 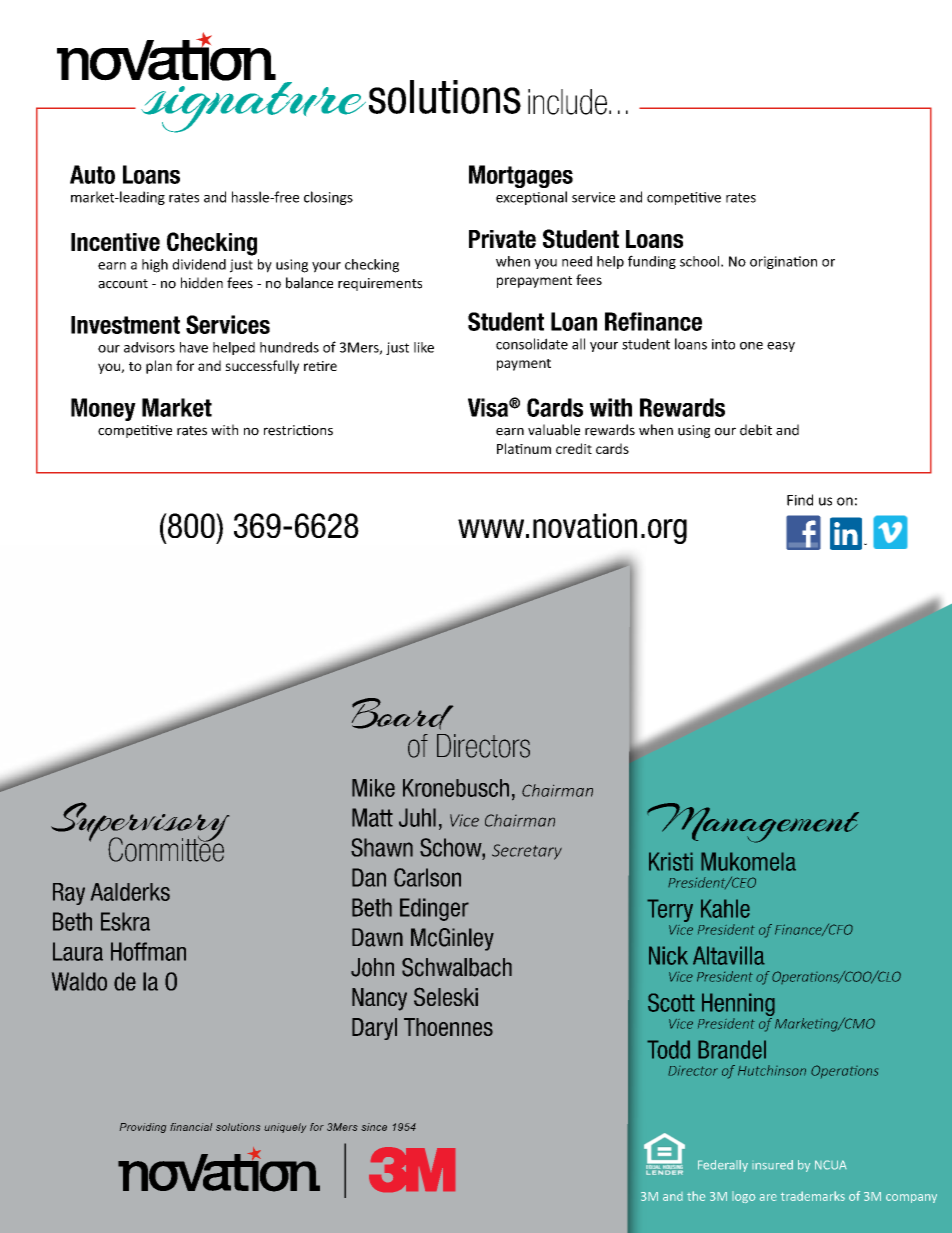 I want to click on Find, so click(x=800, y=500).
